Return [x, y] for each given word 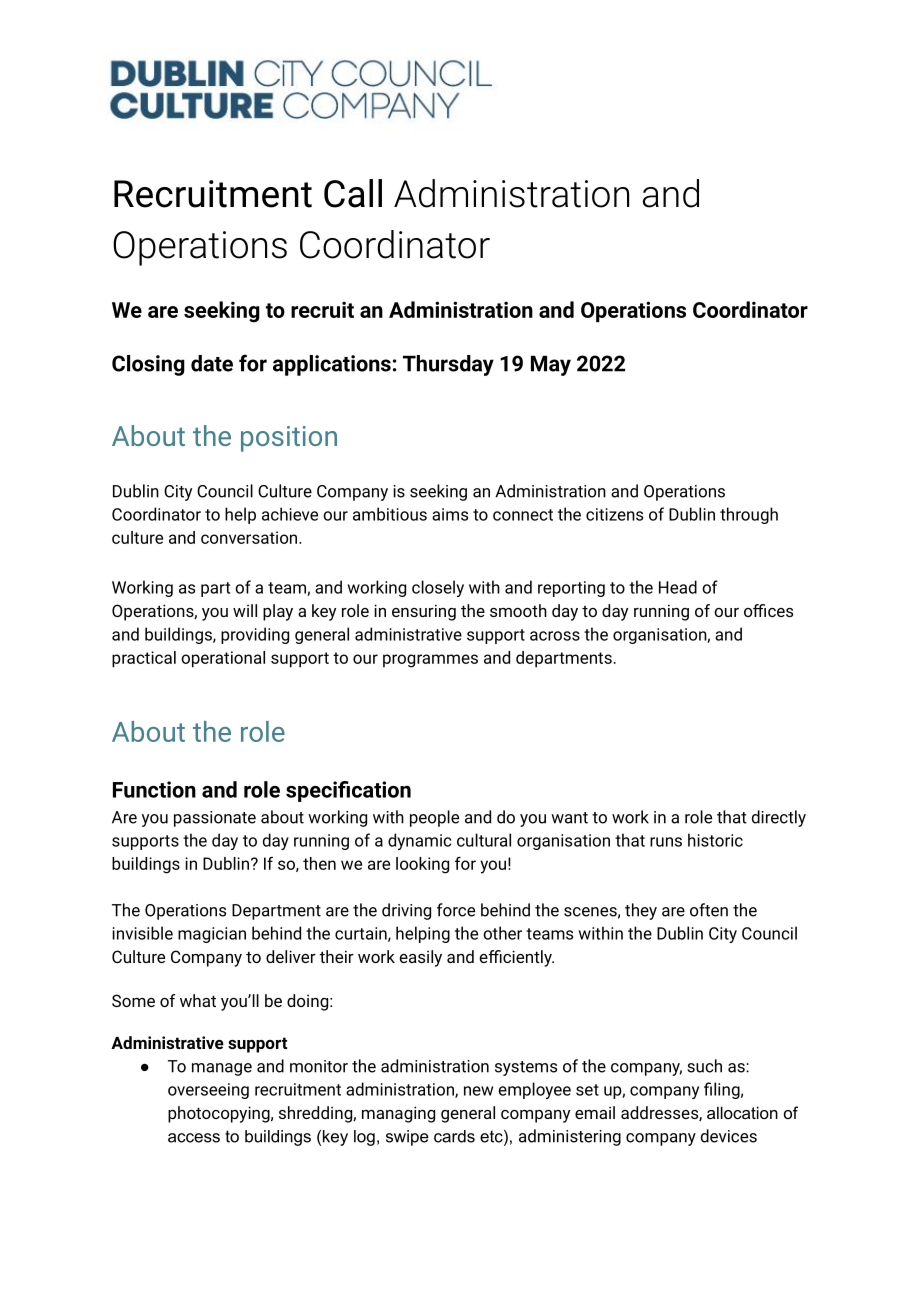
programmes [430, 661]
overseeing [208, 1091]
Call [353, 193]
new [478, 1091]
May [551, 365]
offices [768, 610]
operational [223, 659]
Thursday [448, 365]
